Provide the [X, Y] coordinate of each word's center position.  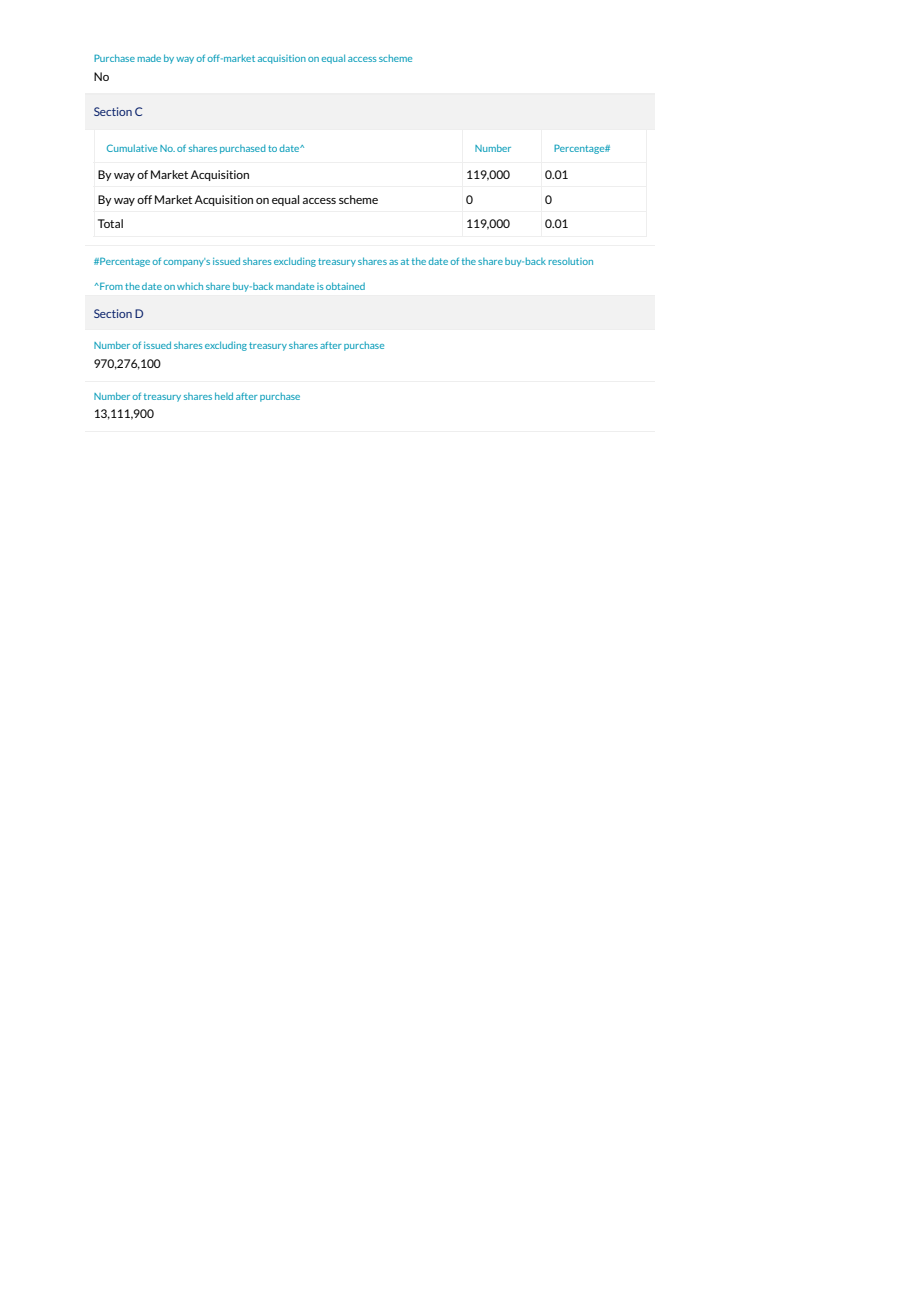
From [110, 286]
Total [110, 223]
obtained [345, 286]
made [149, 58]
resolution [571, 261]
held [224, 396]
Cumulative [132, 148]
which [190, 286]
